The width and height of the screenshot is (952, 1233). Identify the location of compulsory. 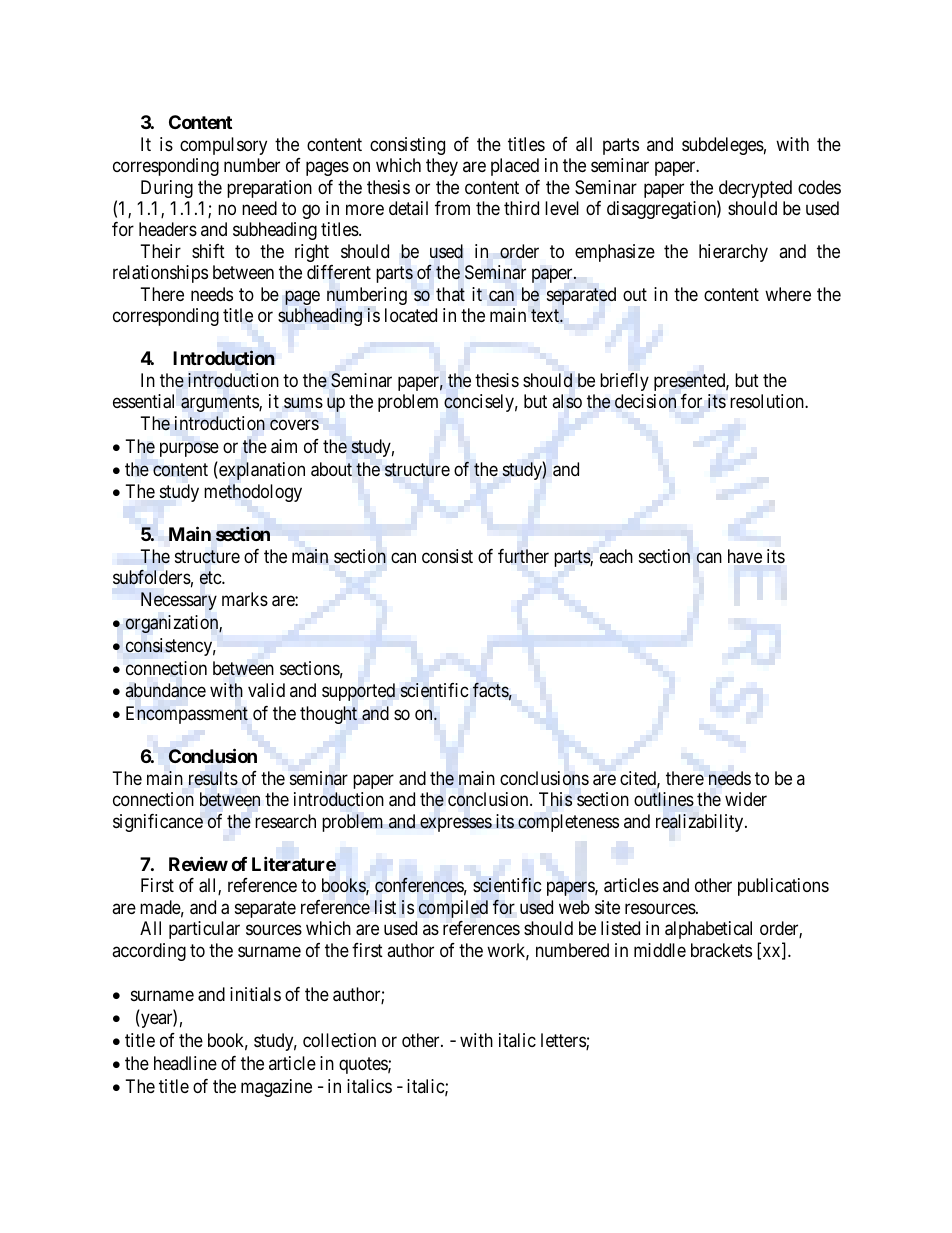
(223, 146).
